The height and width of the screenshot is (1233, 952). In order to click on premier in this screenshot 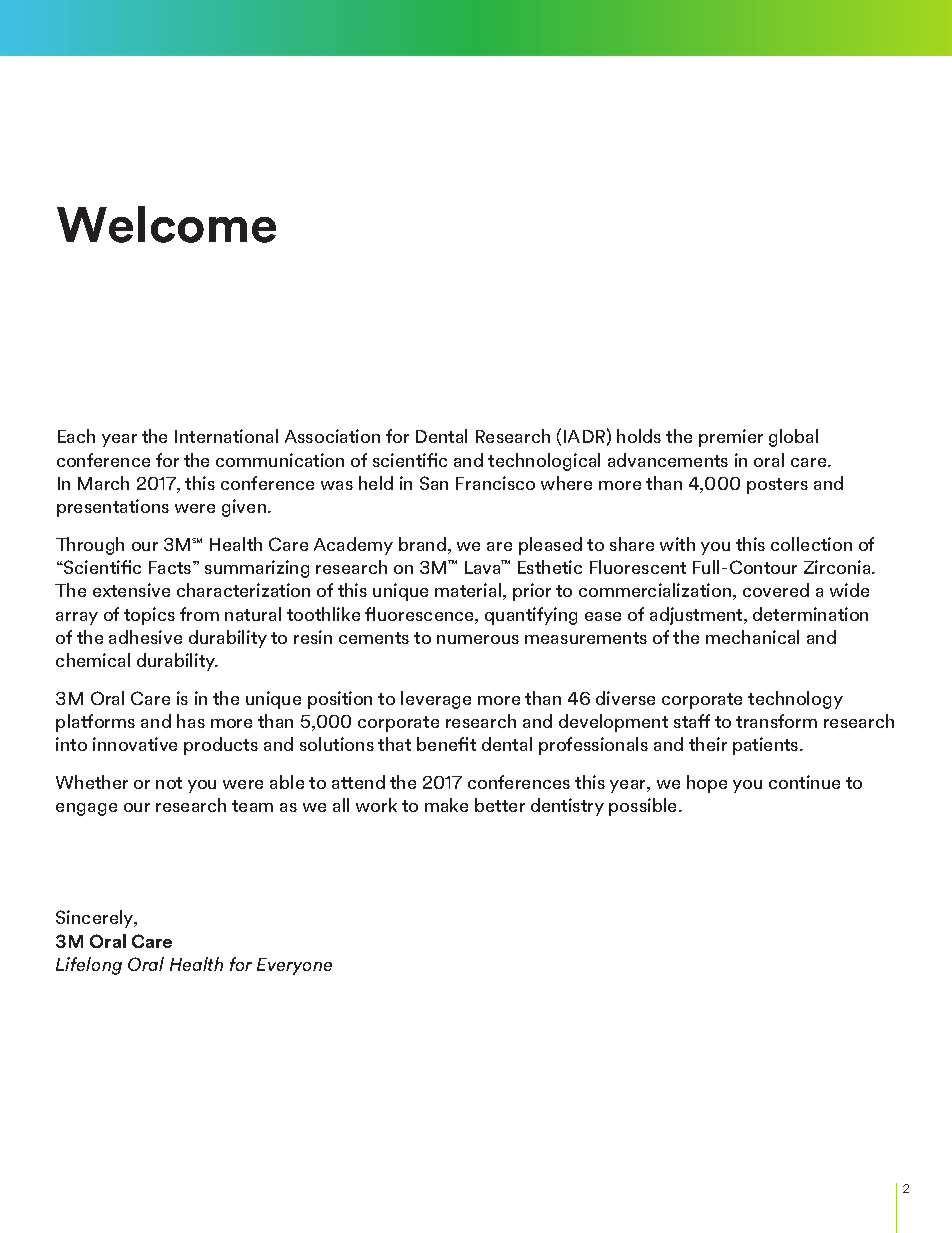, I will do `click(731, 438)`.
